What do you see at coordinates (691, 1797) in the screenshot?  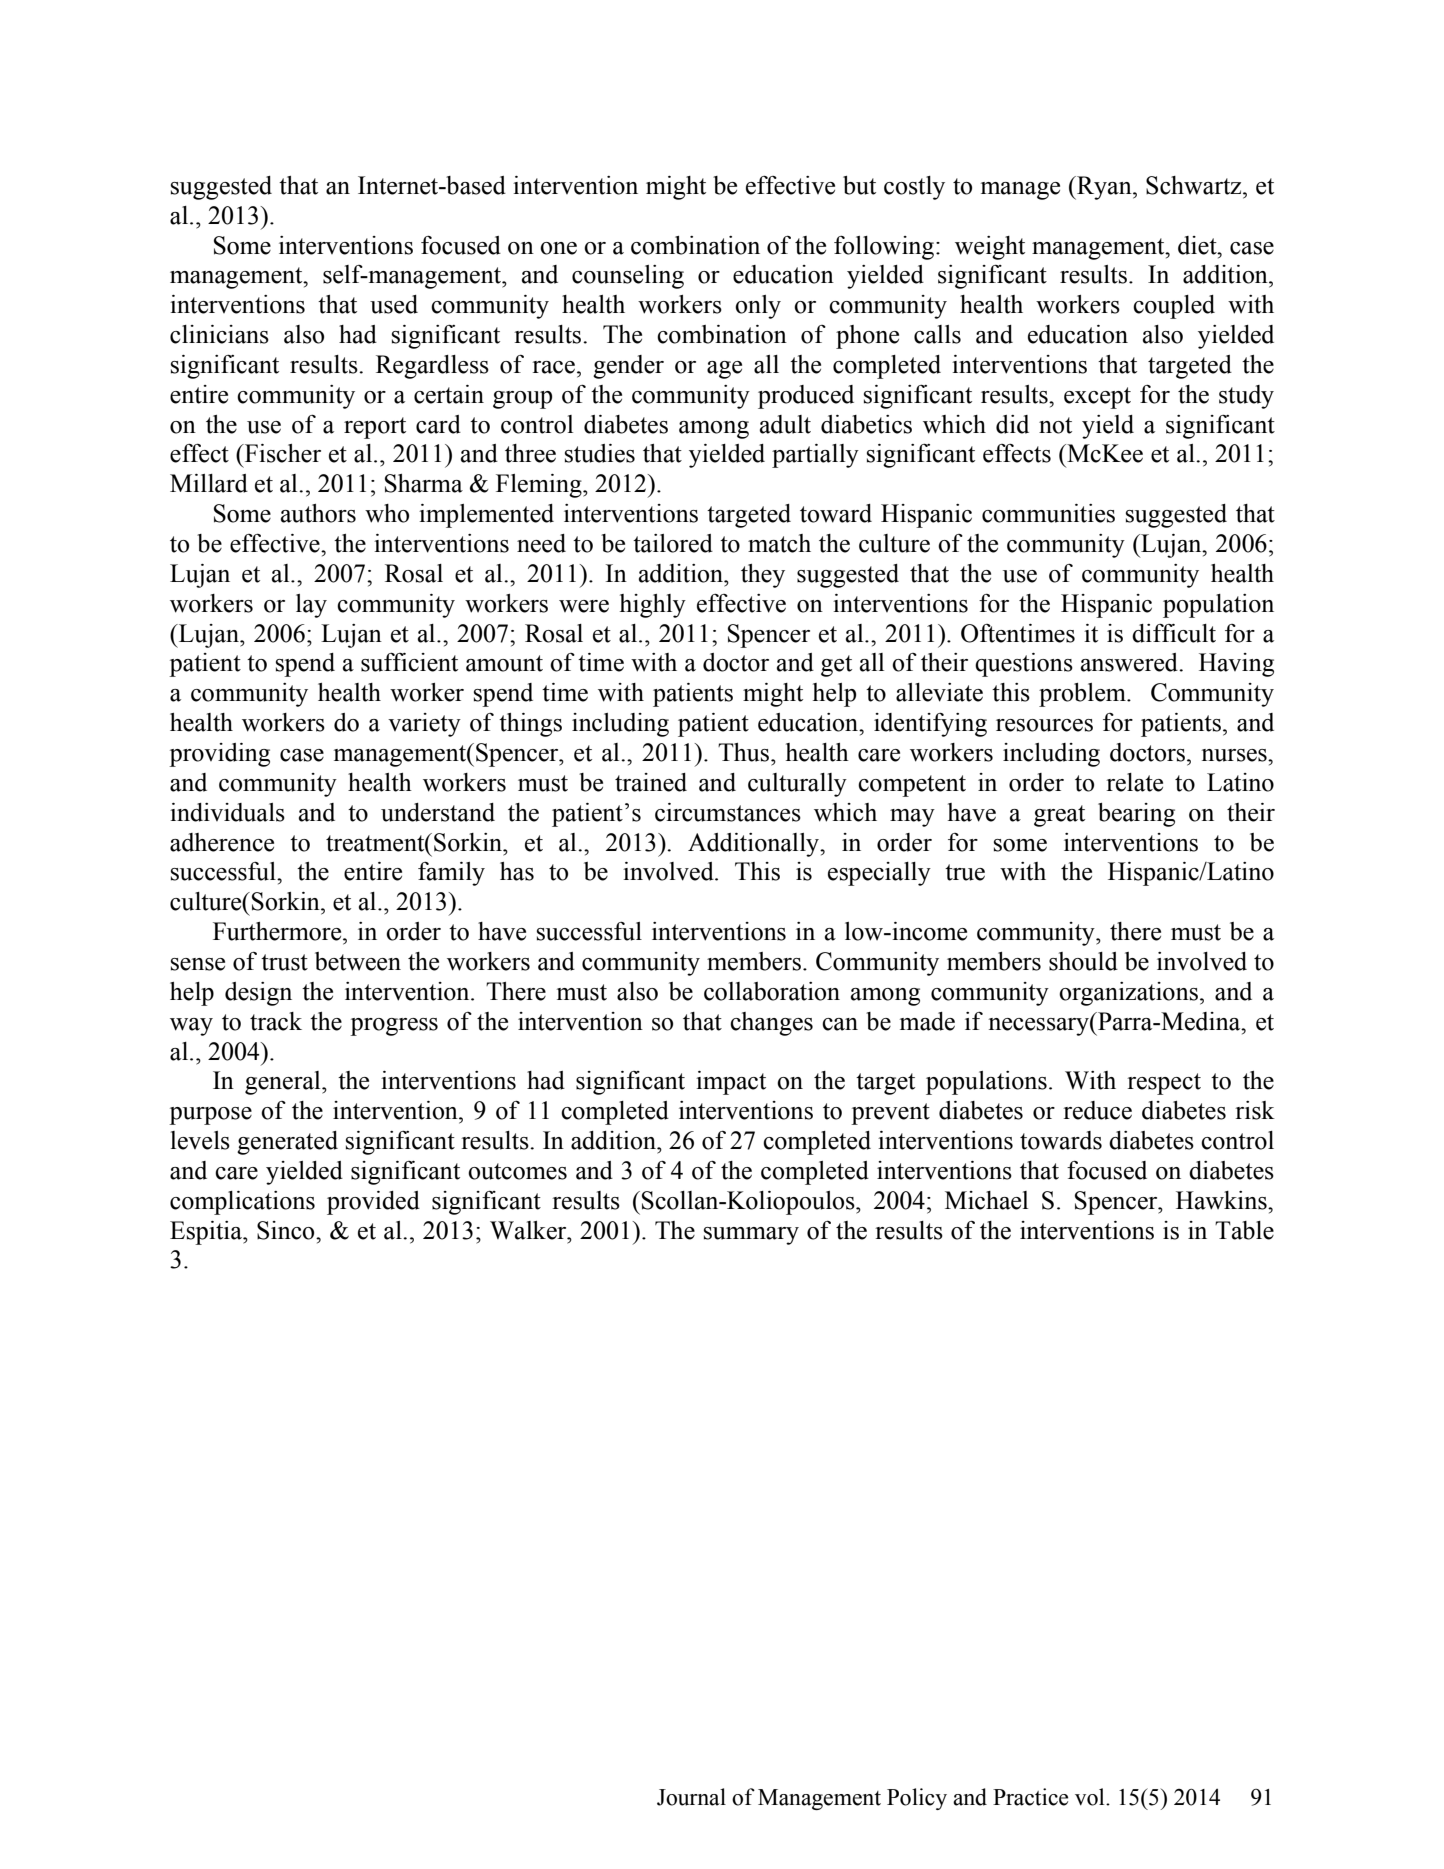 I see `Journal` at bounding box center [691, 1797].
